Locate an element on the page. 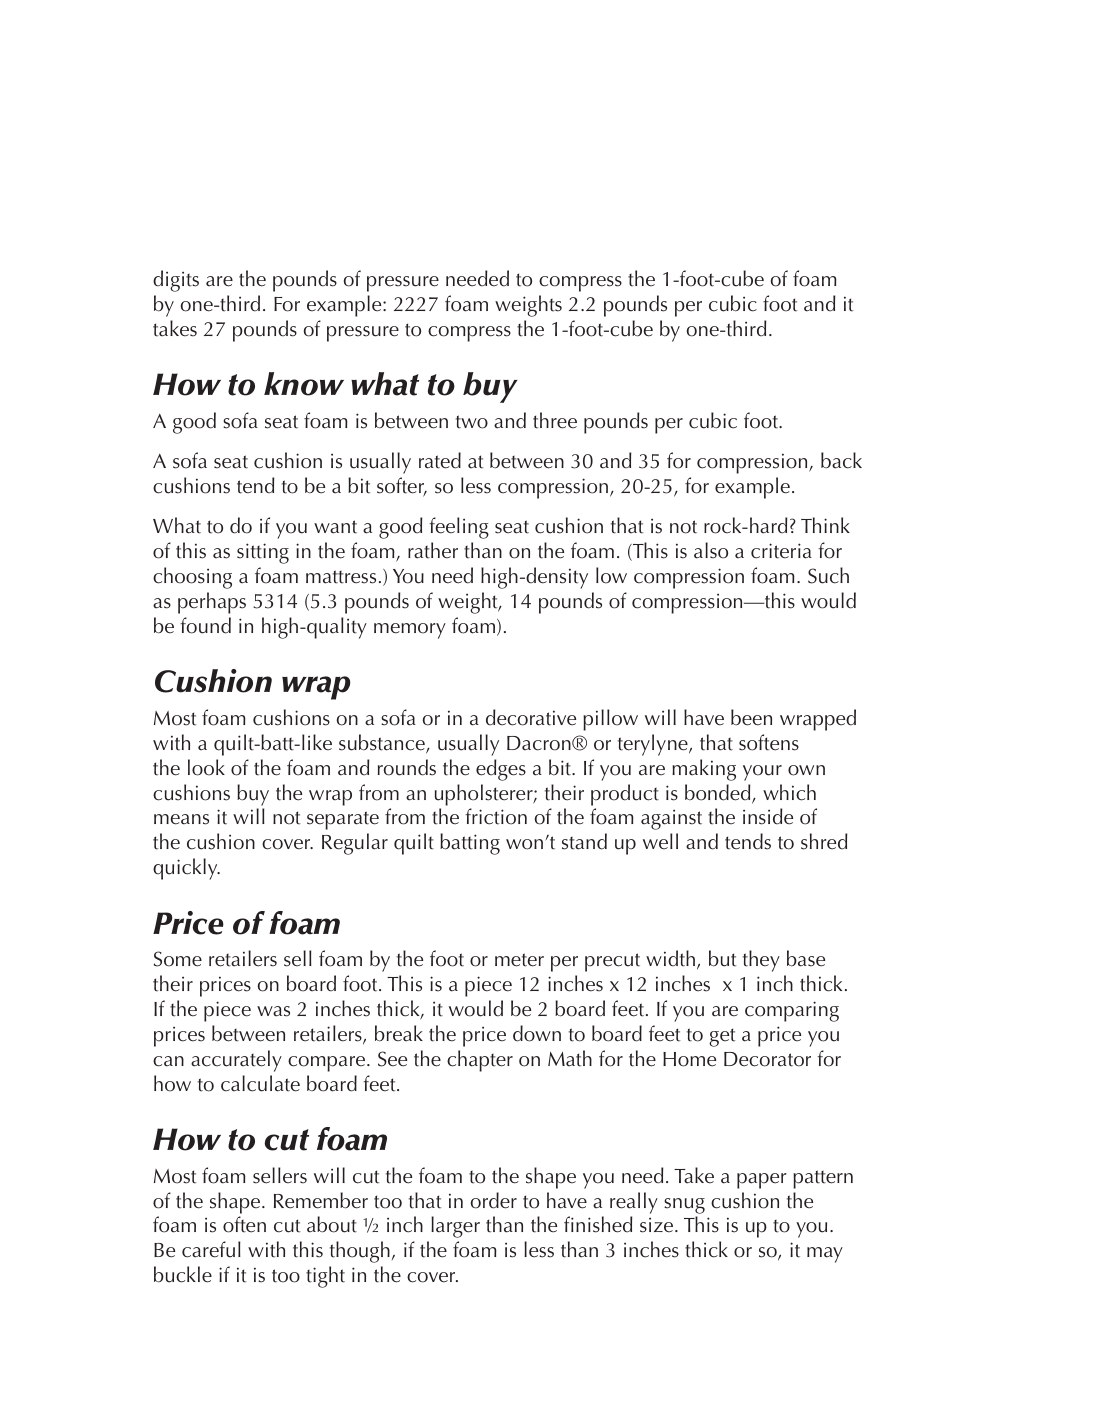 The width and height of the document is (1103, 1427). edges is located at coordinates (501, 770).
